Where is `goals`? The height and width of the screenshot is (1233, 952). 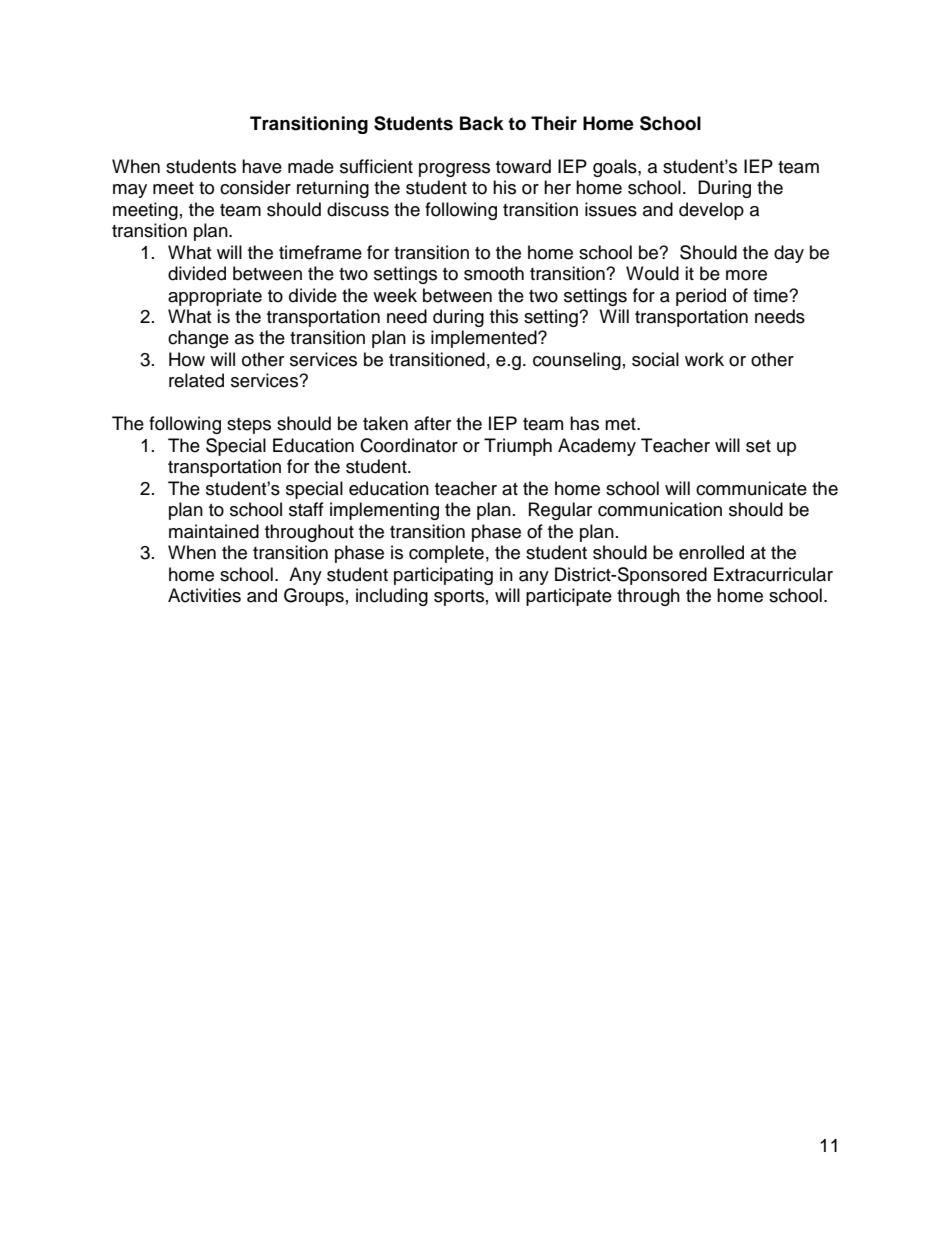 goals is located at coordinates (616, 168).
